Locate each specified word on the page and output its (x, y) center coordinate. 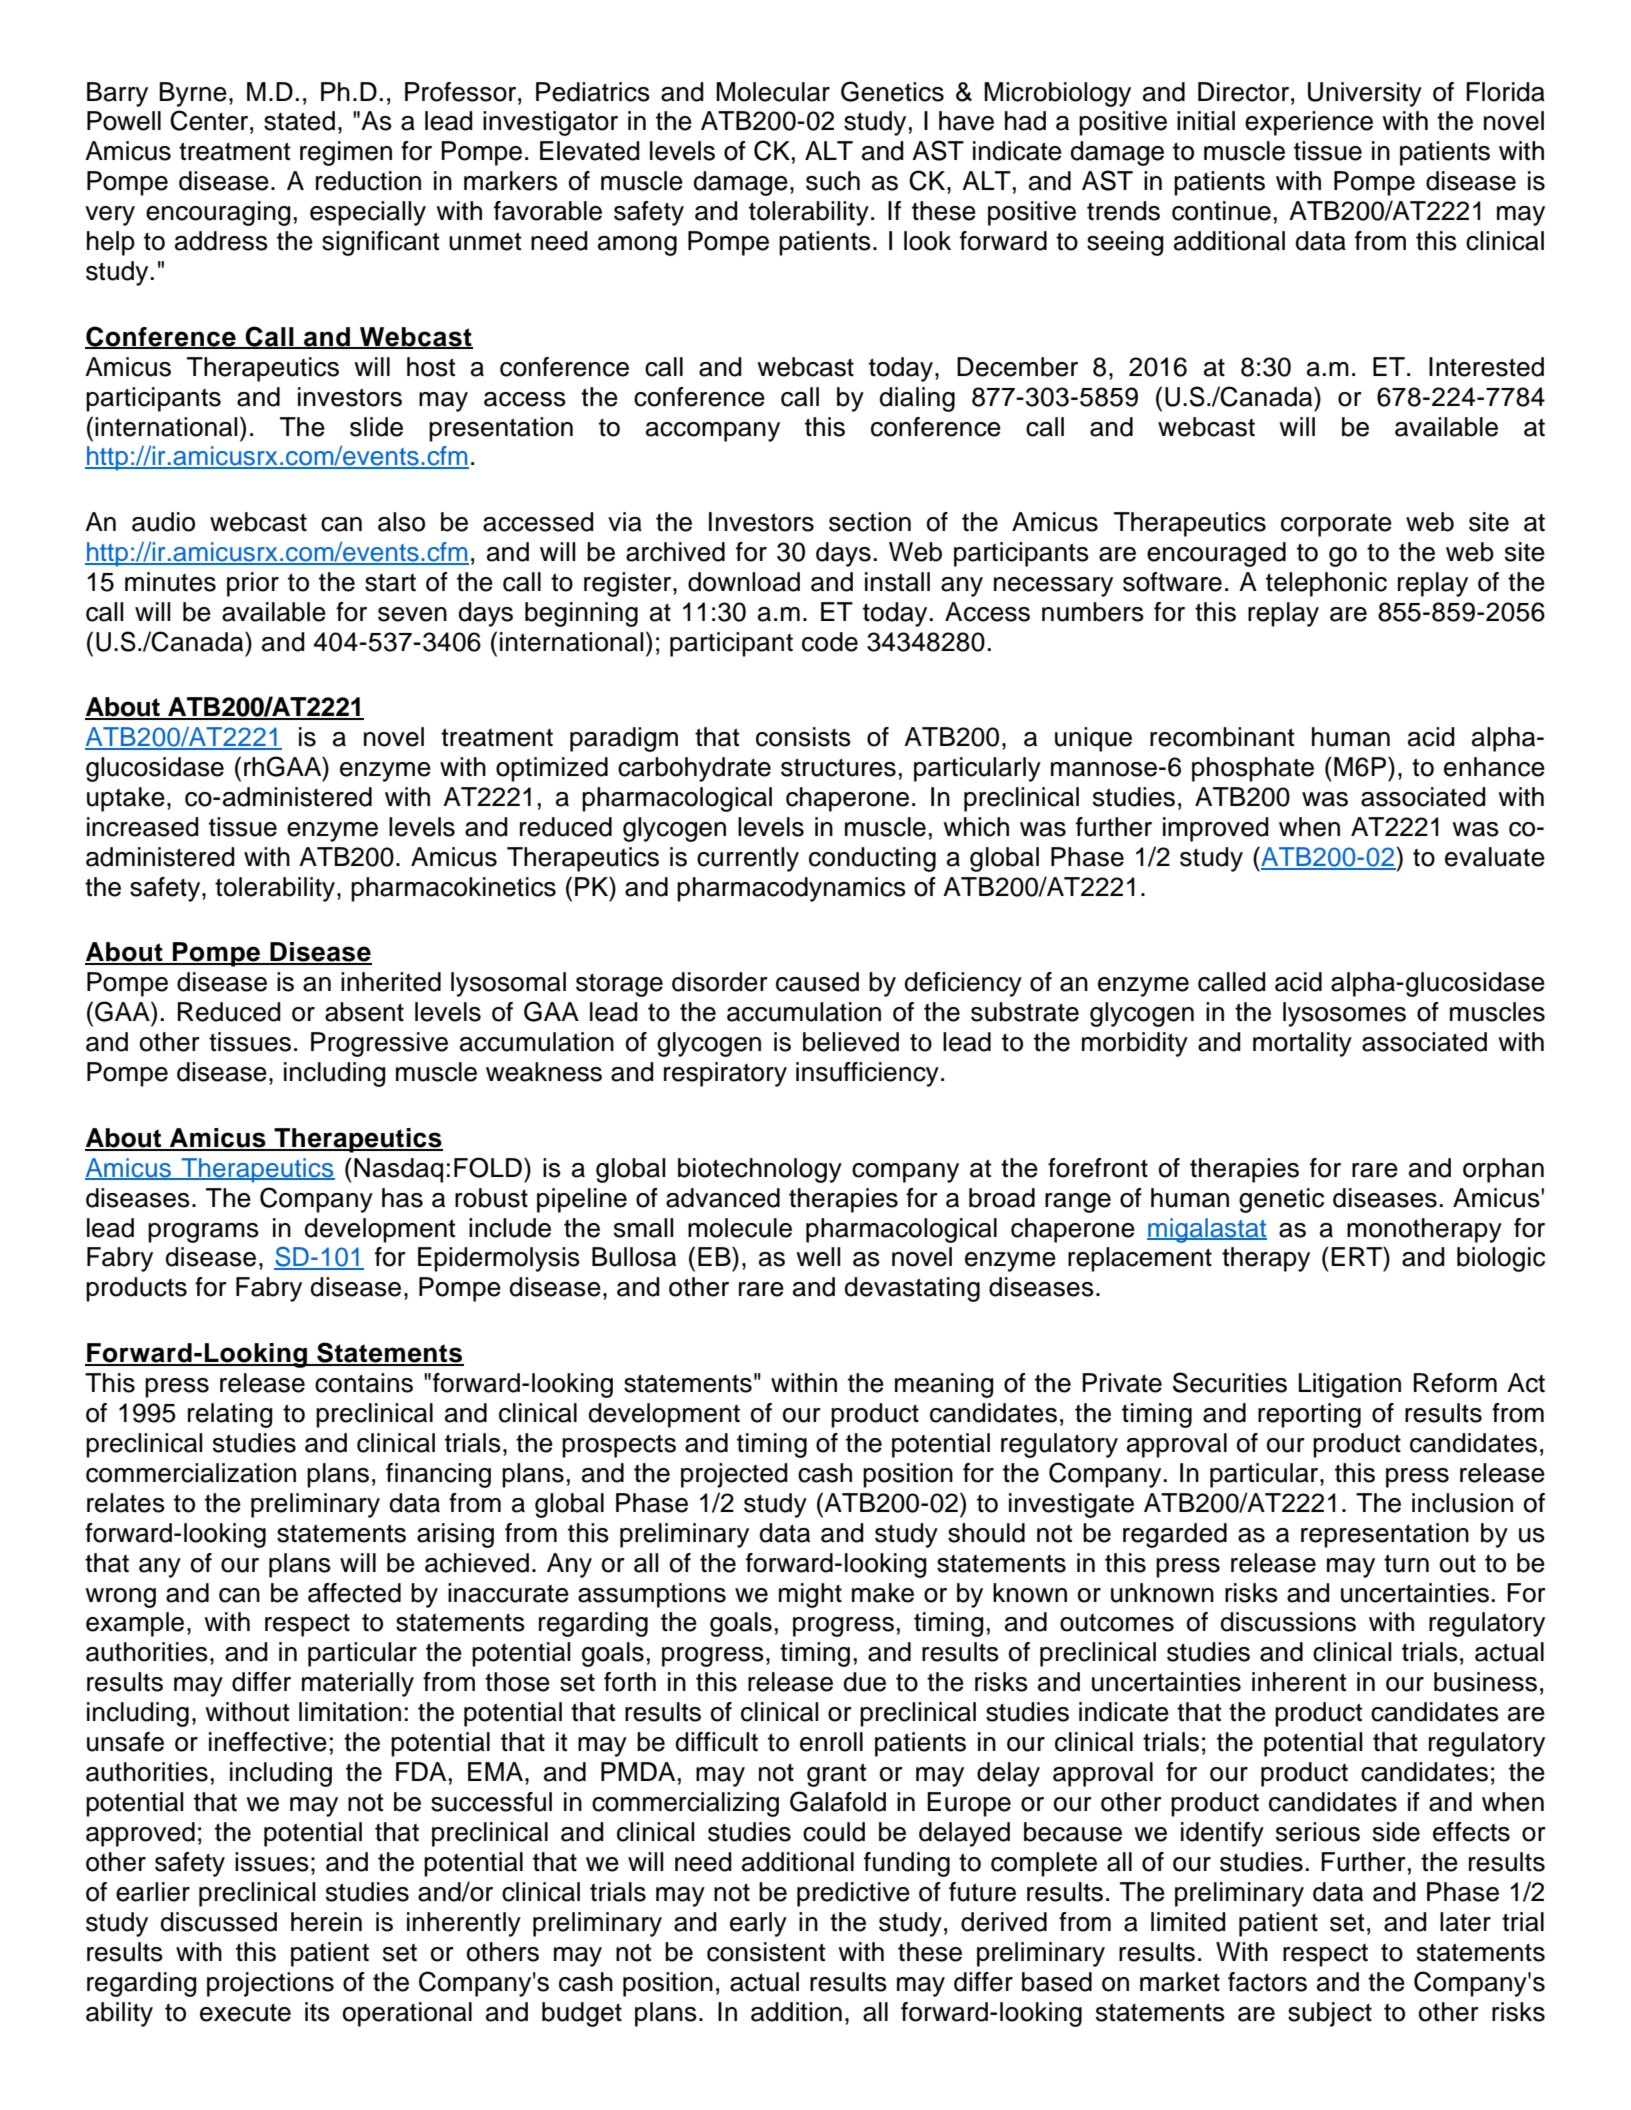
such (833, 181)
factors (1267, 1982)
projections (270, 1984)
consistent (766, 1952)
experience (1309, 123)
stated (299, 121)
